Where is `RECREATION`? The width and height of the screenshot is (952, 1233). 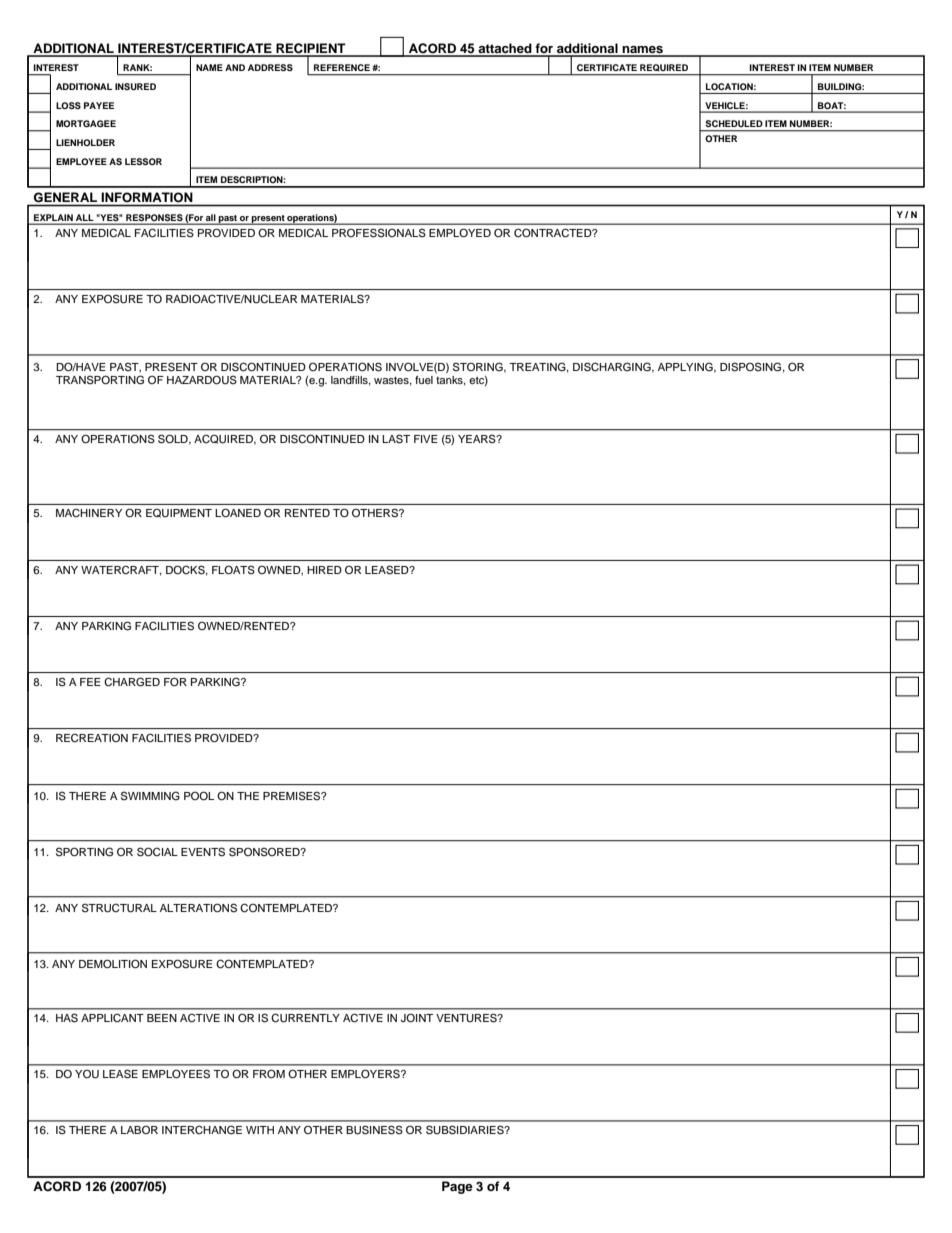 RECREATION is located at coordinates (92, 738).
